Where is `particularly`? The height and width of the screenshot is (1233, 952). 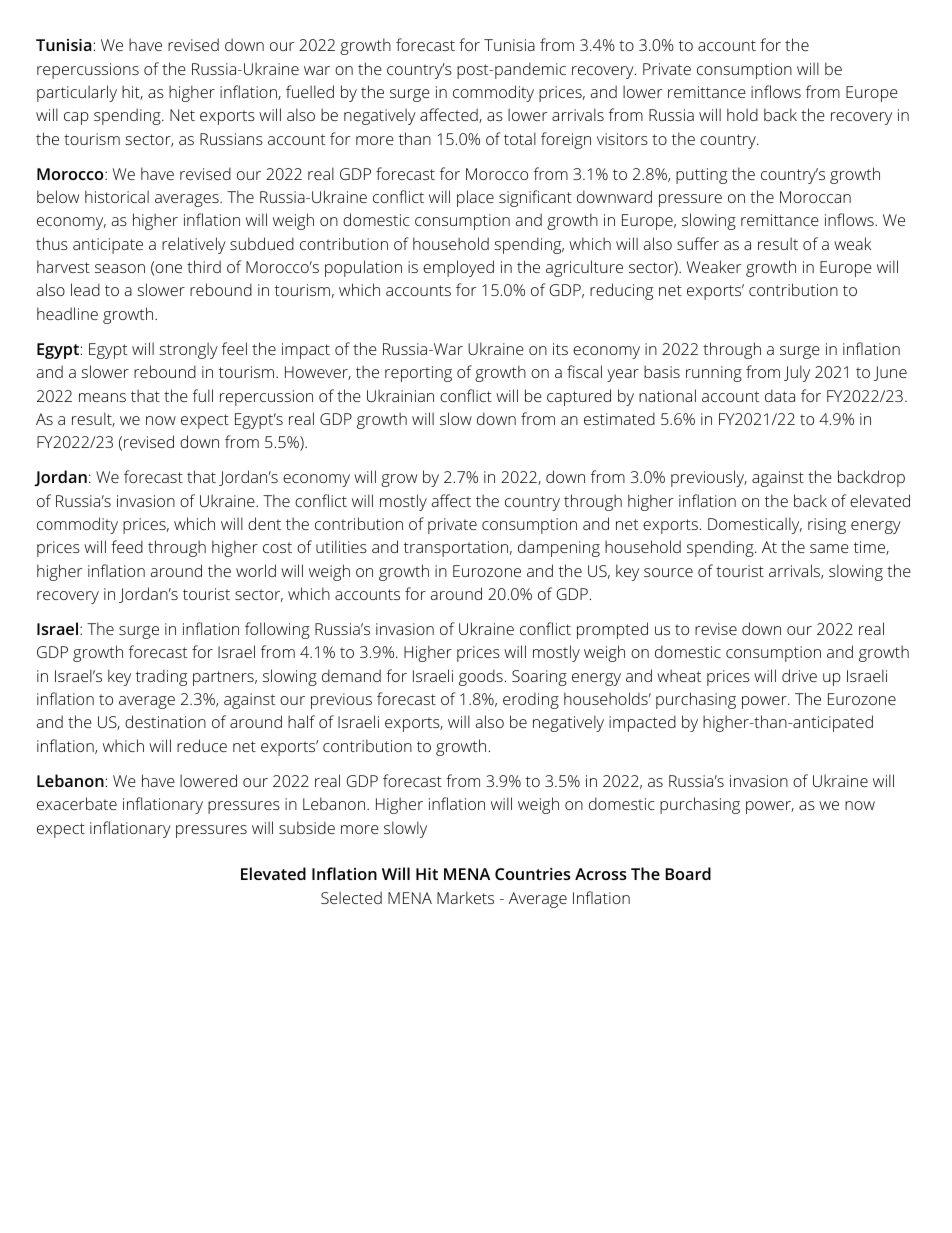
particularly is located at coordinates (77, 93).
